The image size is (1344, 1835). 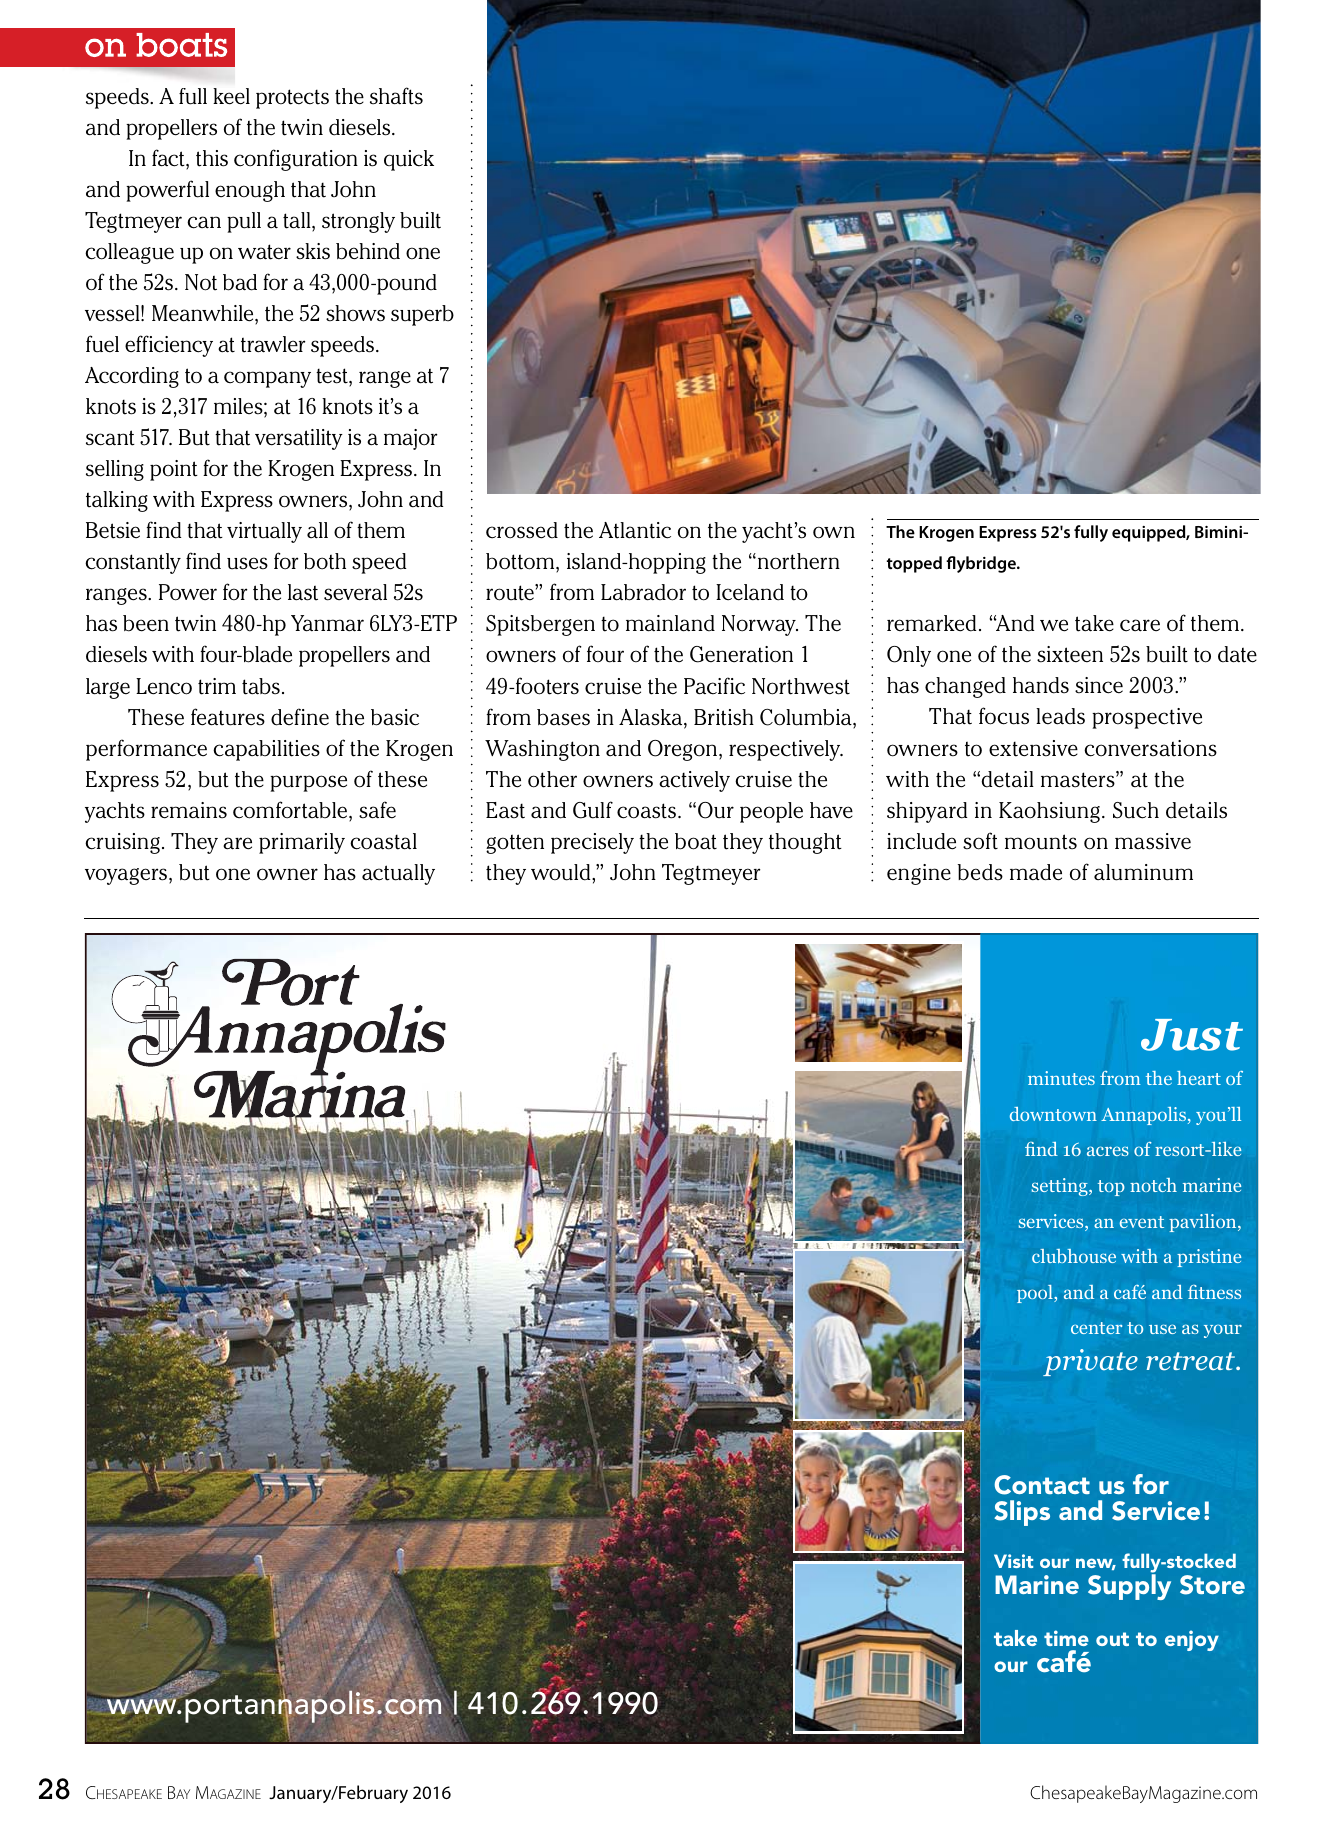 I want to click on would, so click(x=562, y=872).
